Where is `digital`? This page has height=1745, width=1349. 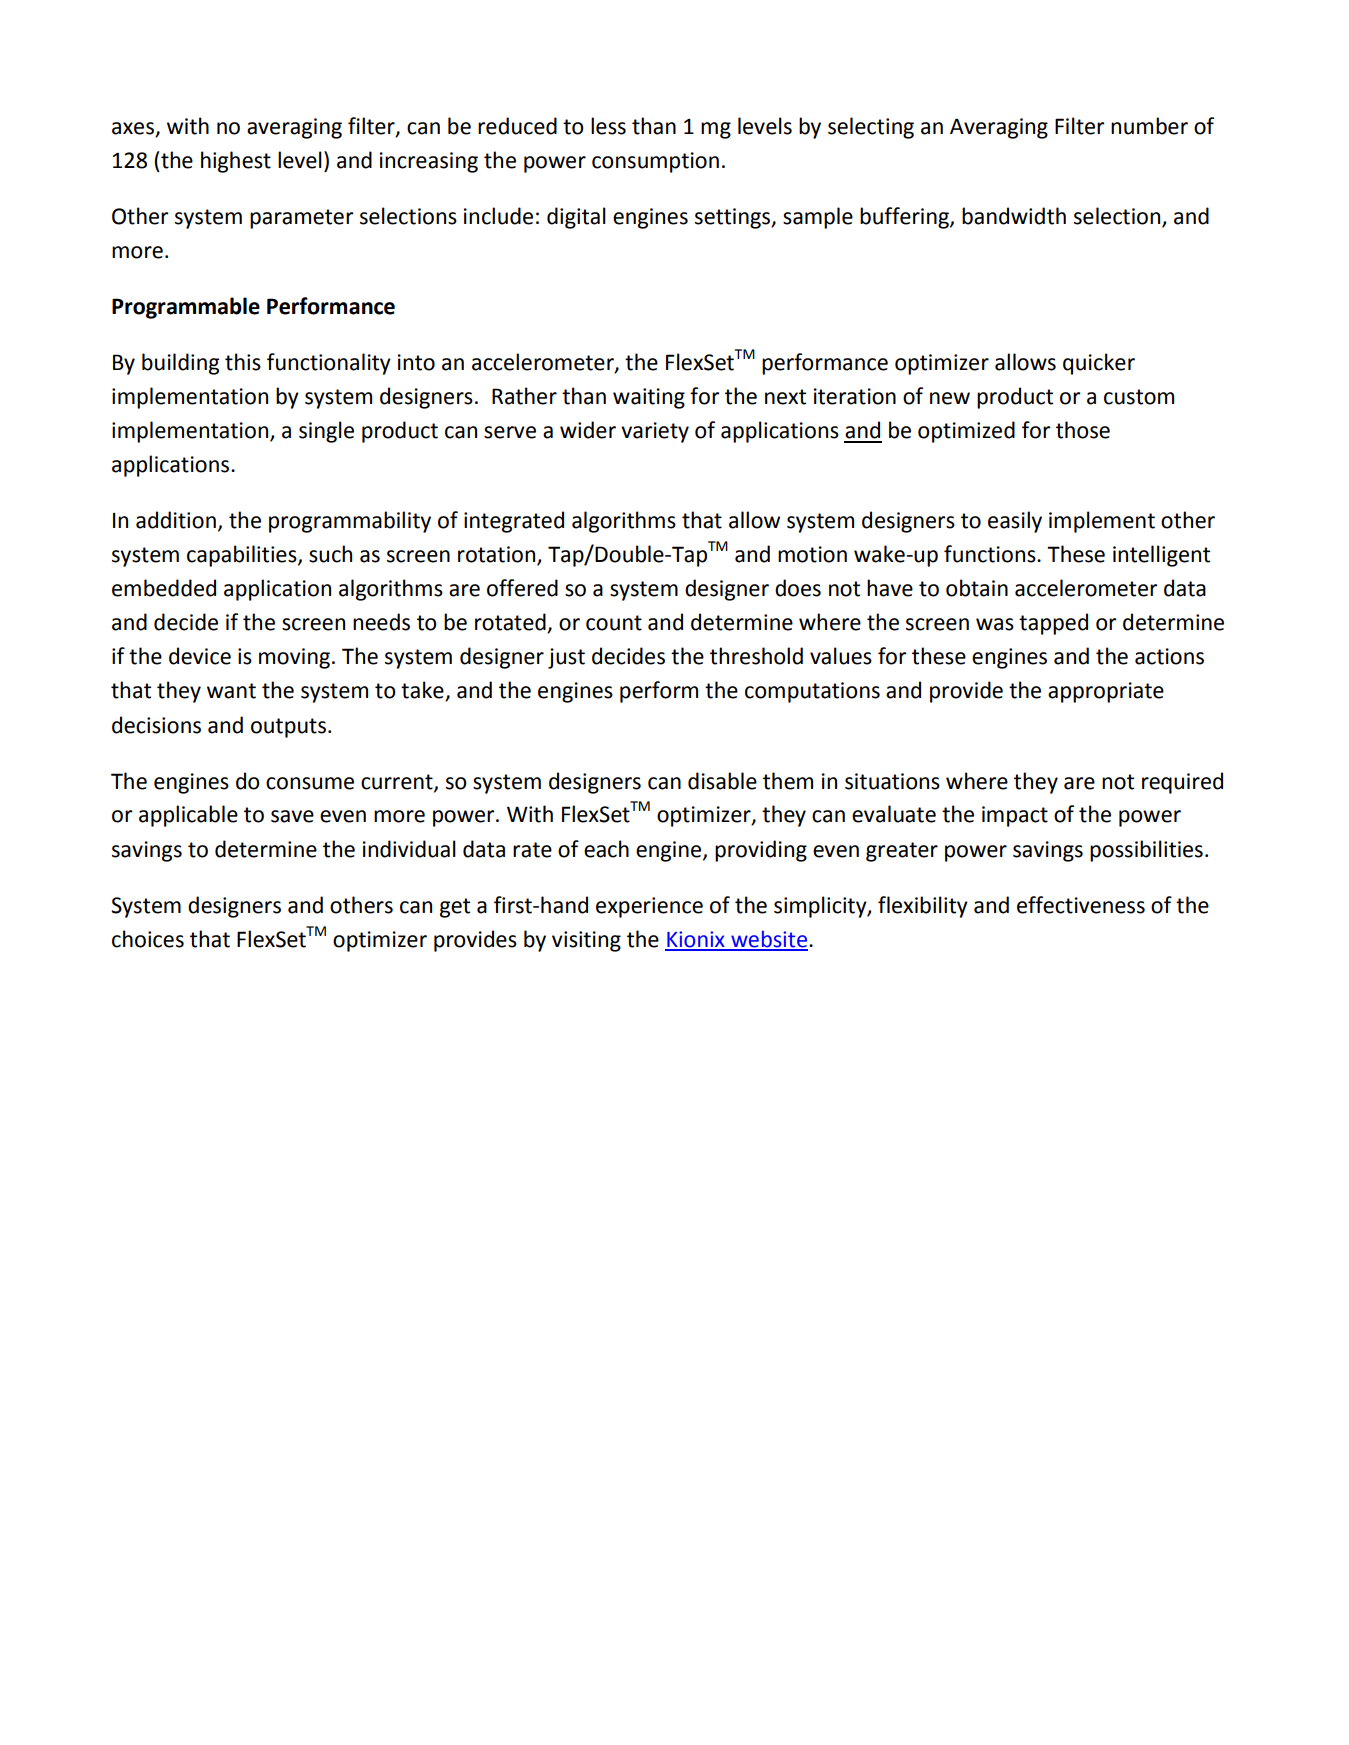
digital is located at coordinates (576, 218).
